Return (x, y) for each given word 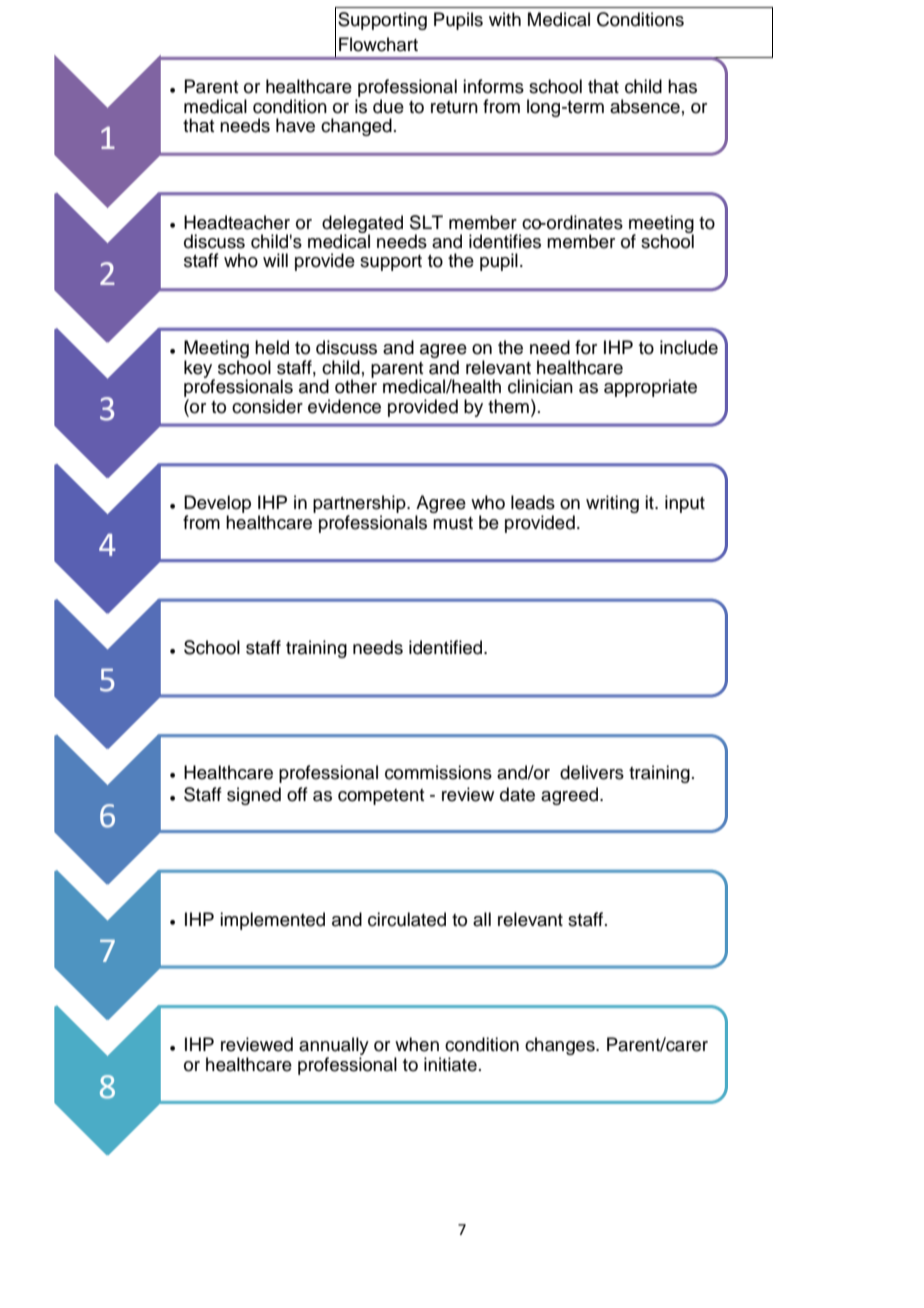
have (295, 125)
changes (561, 1046)
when (417, 1044)
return (454, 107)
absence (645, 106)
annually (334, 1047)
